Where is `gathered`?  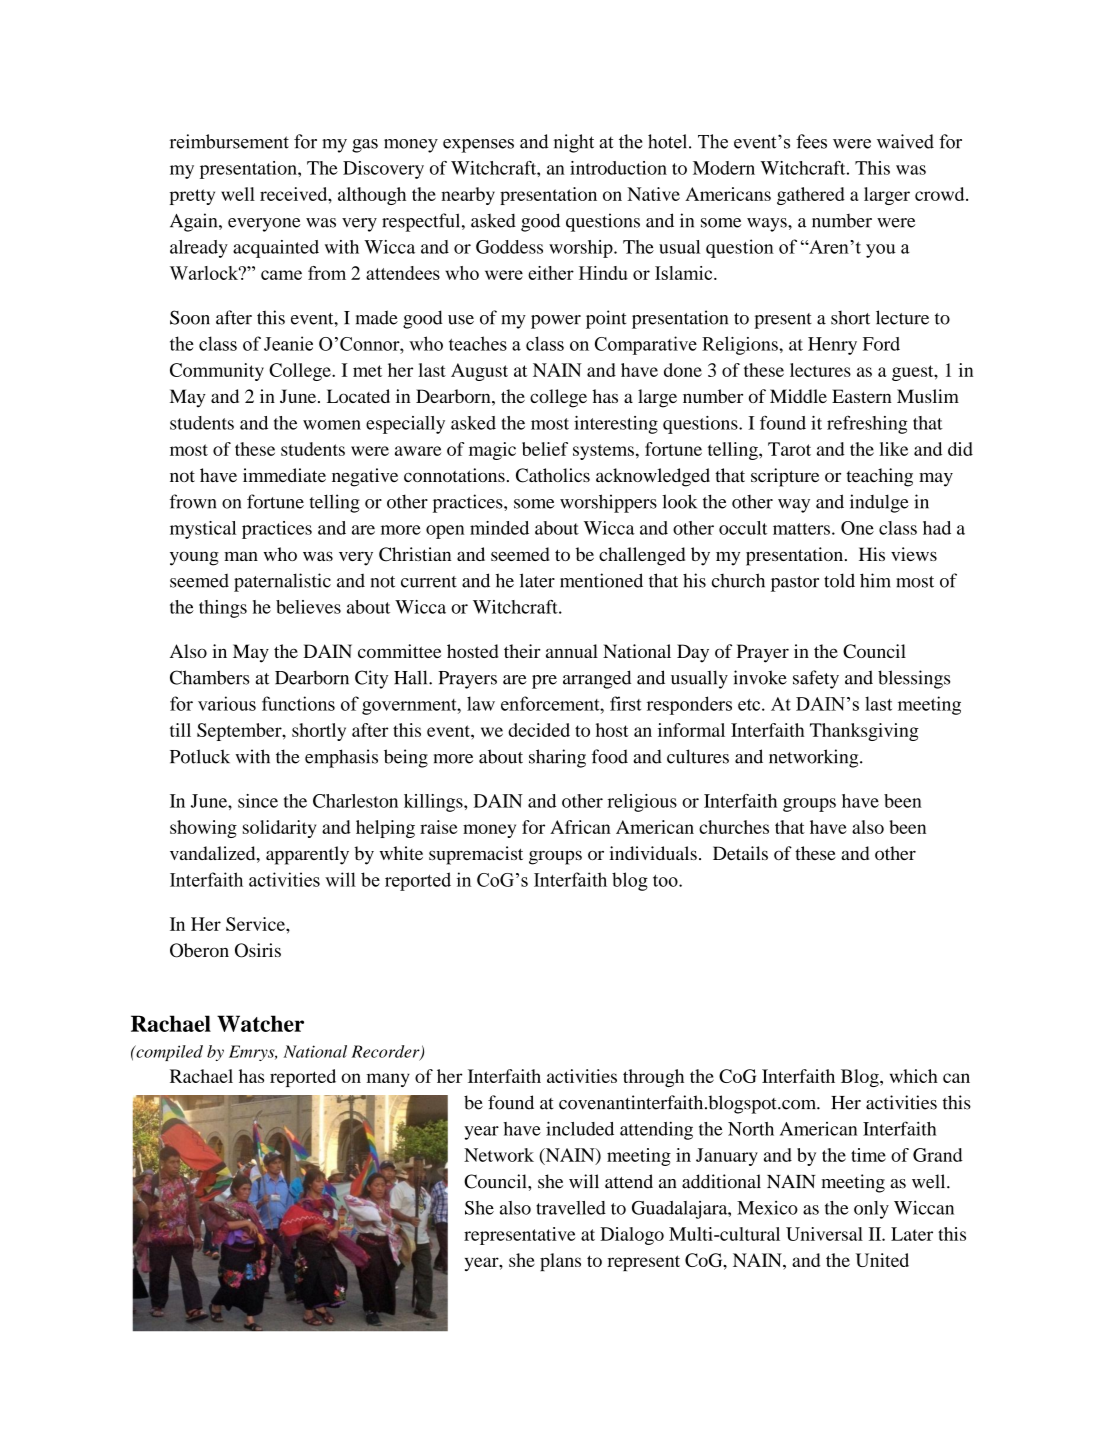
gathered is located at coordinates (811, 196).
